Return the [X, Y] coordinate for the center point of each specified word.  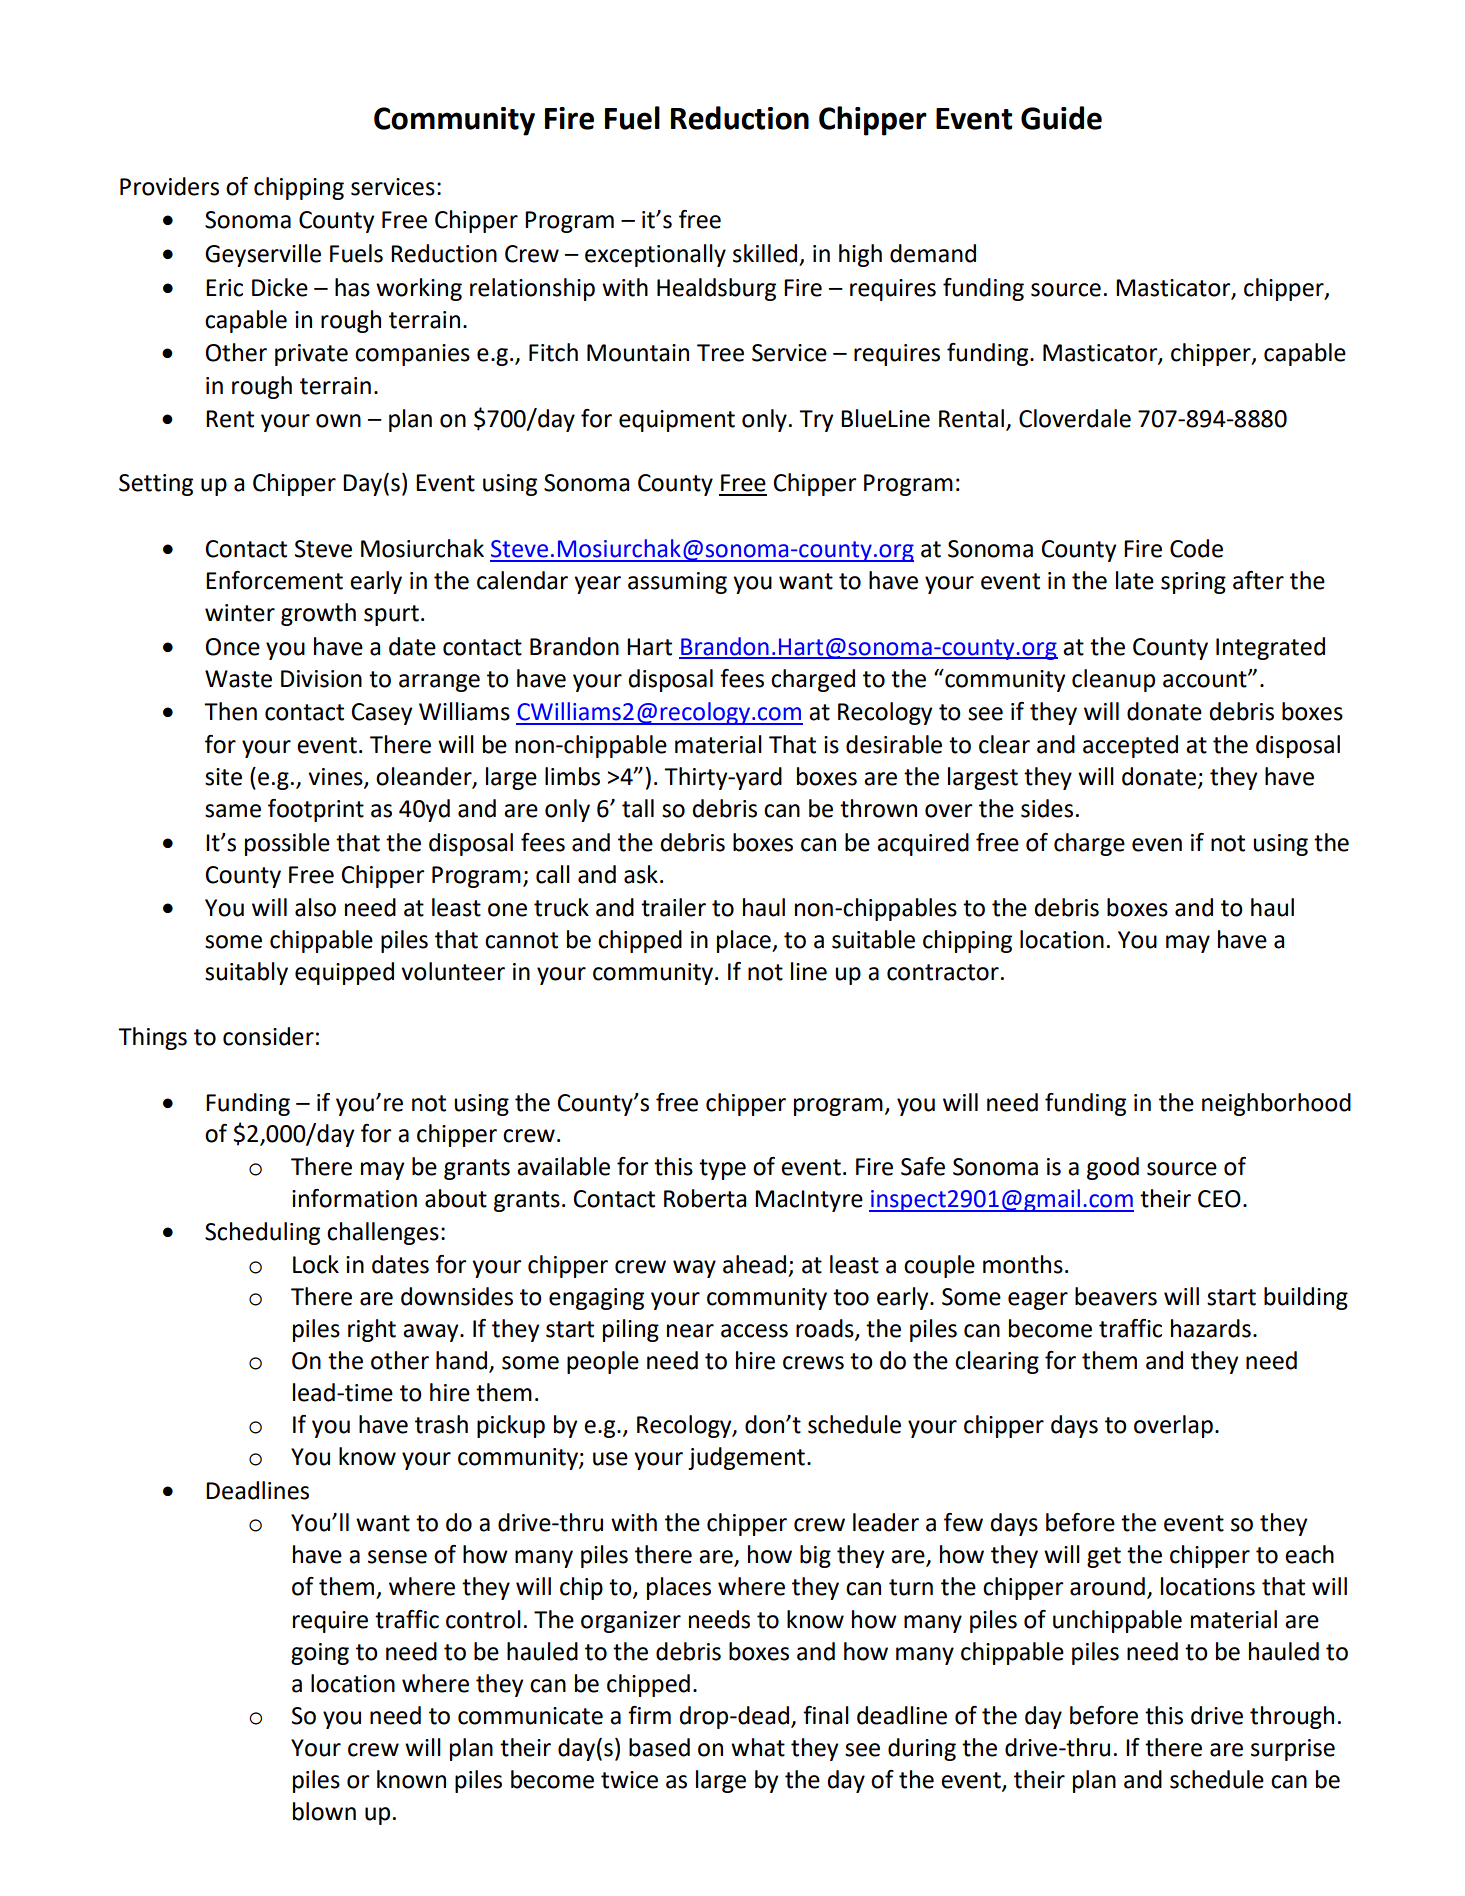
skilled [765, 253]
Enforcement [274, 580]
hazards [1211, 1328]
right [372, 1330]
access [754, 1331]
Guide [1061, 118]
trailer [673, 907]
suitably [246, 973]
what [758, 1747]
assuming [677, 583]
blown [324, 1811]
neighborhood [1276, 1104]
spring [1193, 583]
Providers [169, 186]
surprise [1293, 1750]
